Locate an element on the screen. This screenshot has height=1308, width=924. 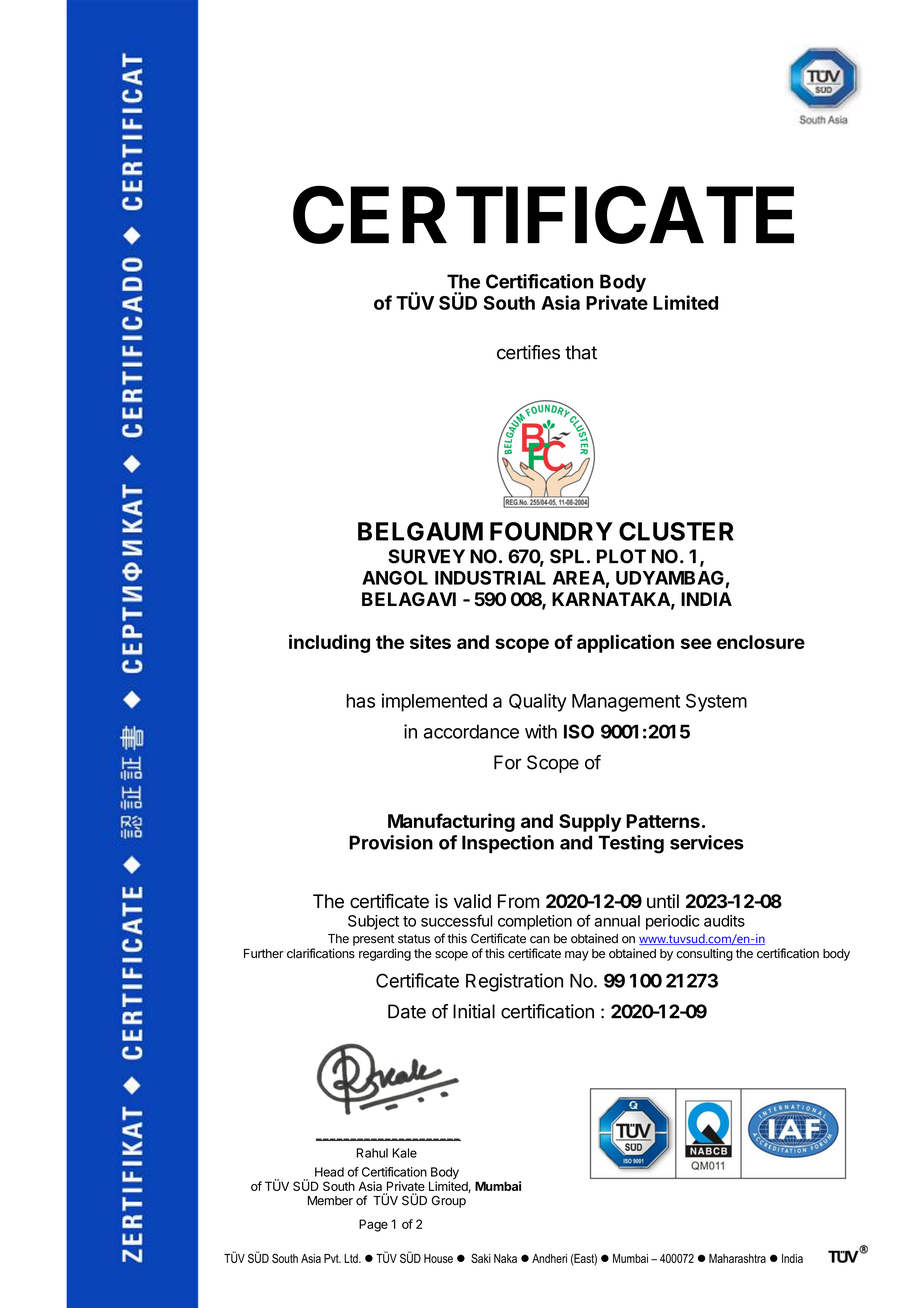
including is located at coordinates (329, 643).
